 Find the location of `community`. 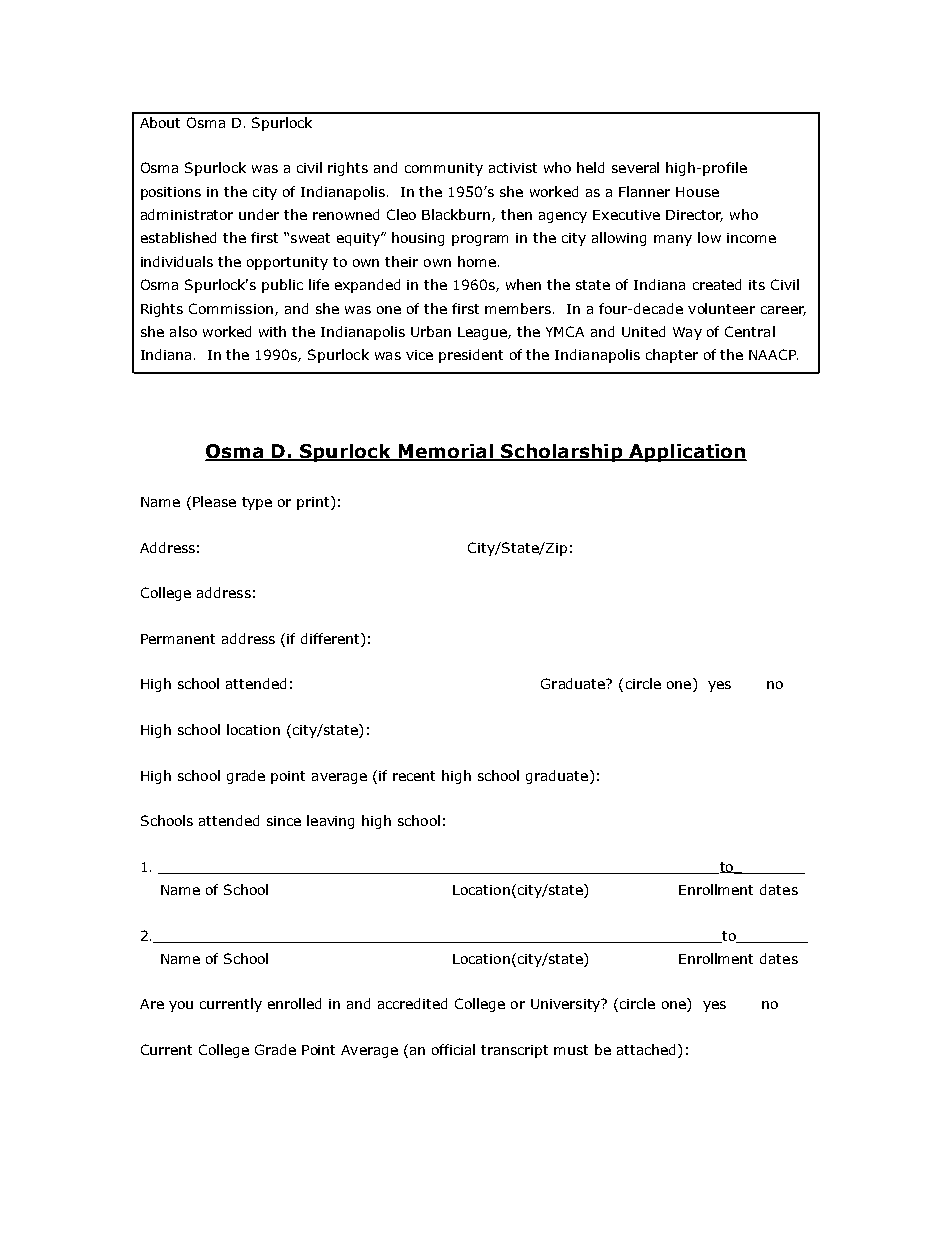

community is located at coordinates (444, 169).
